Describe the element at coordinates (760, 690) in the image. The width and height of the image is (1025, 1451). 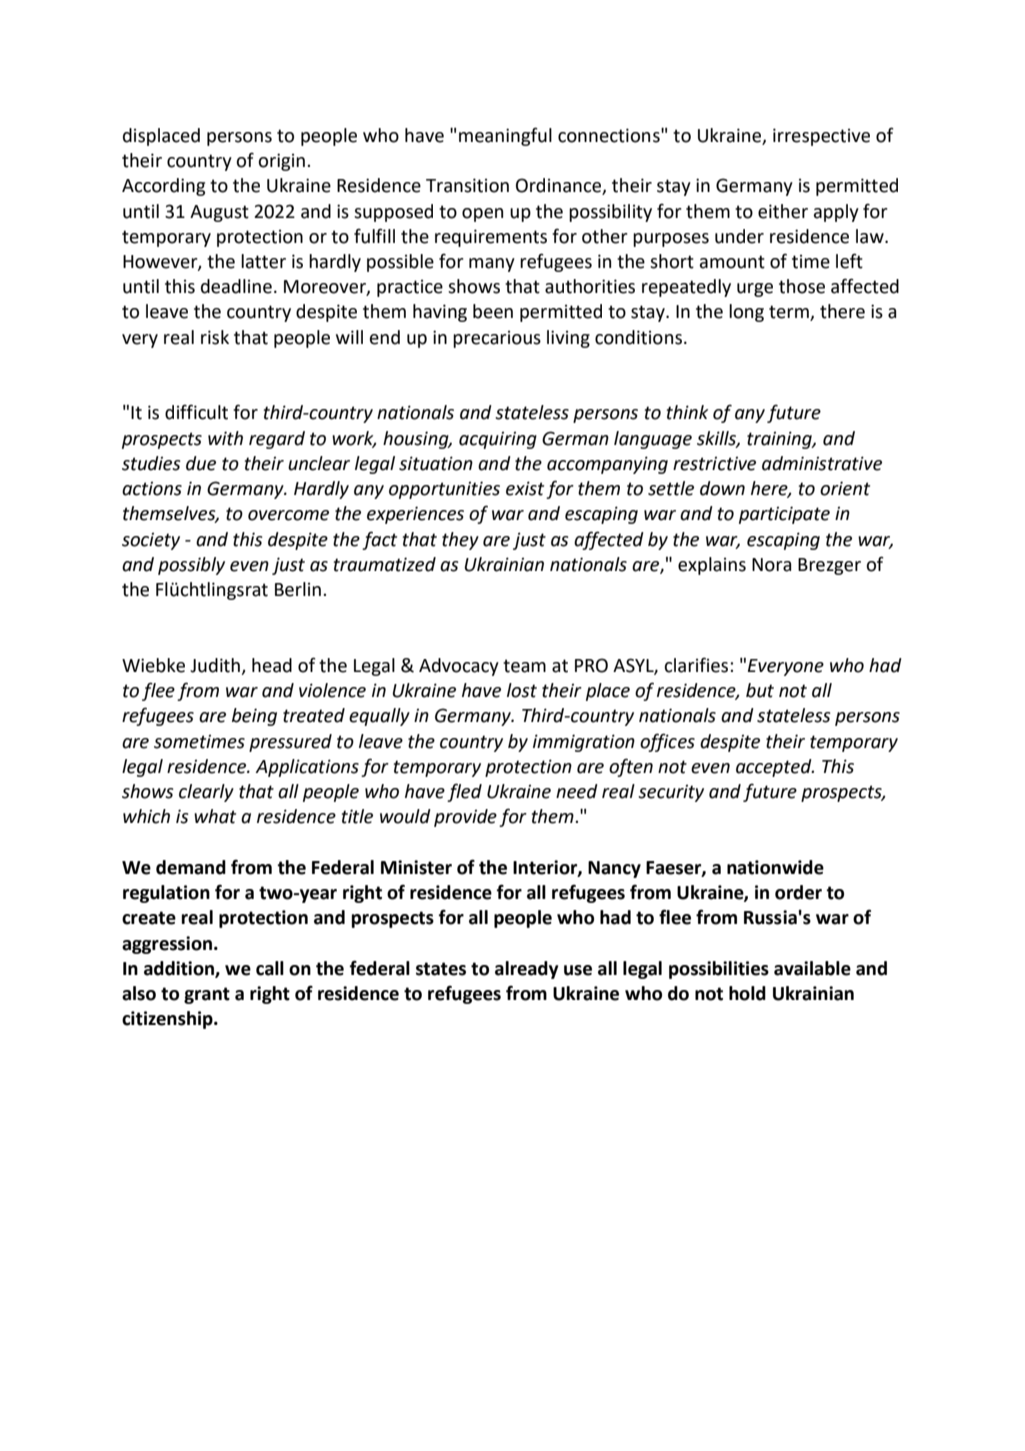
I see `but` at that location.
